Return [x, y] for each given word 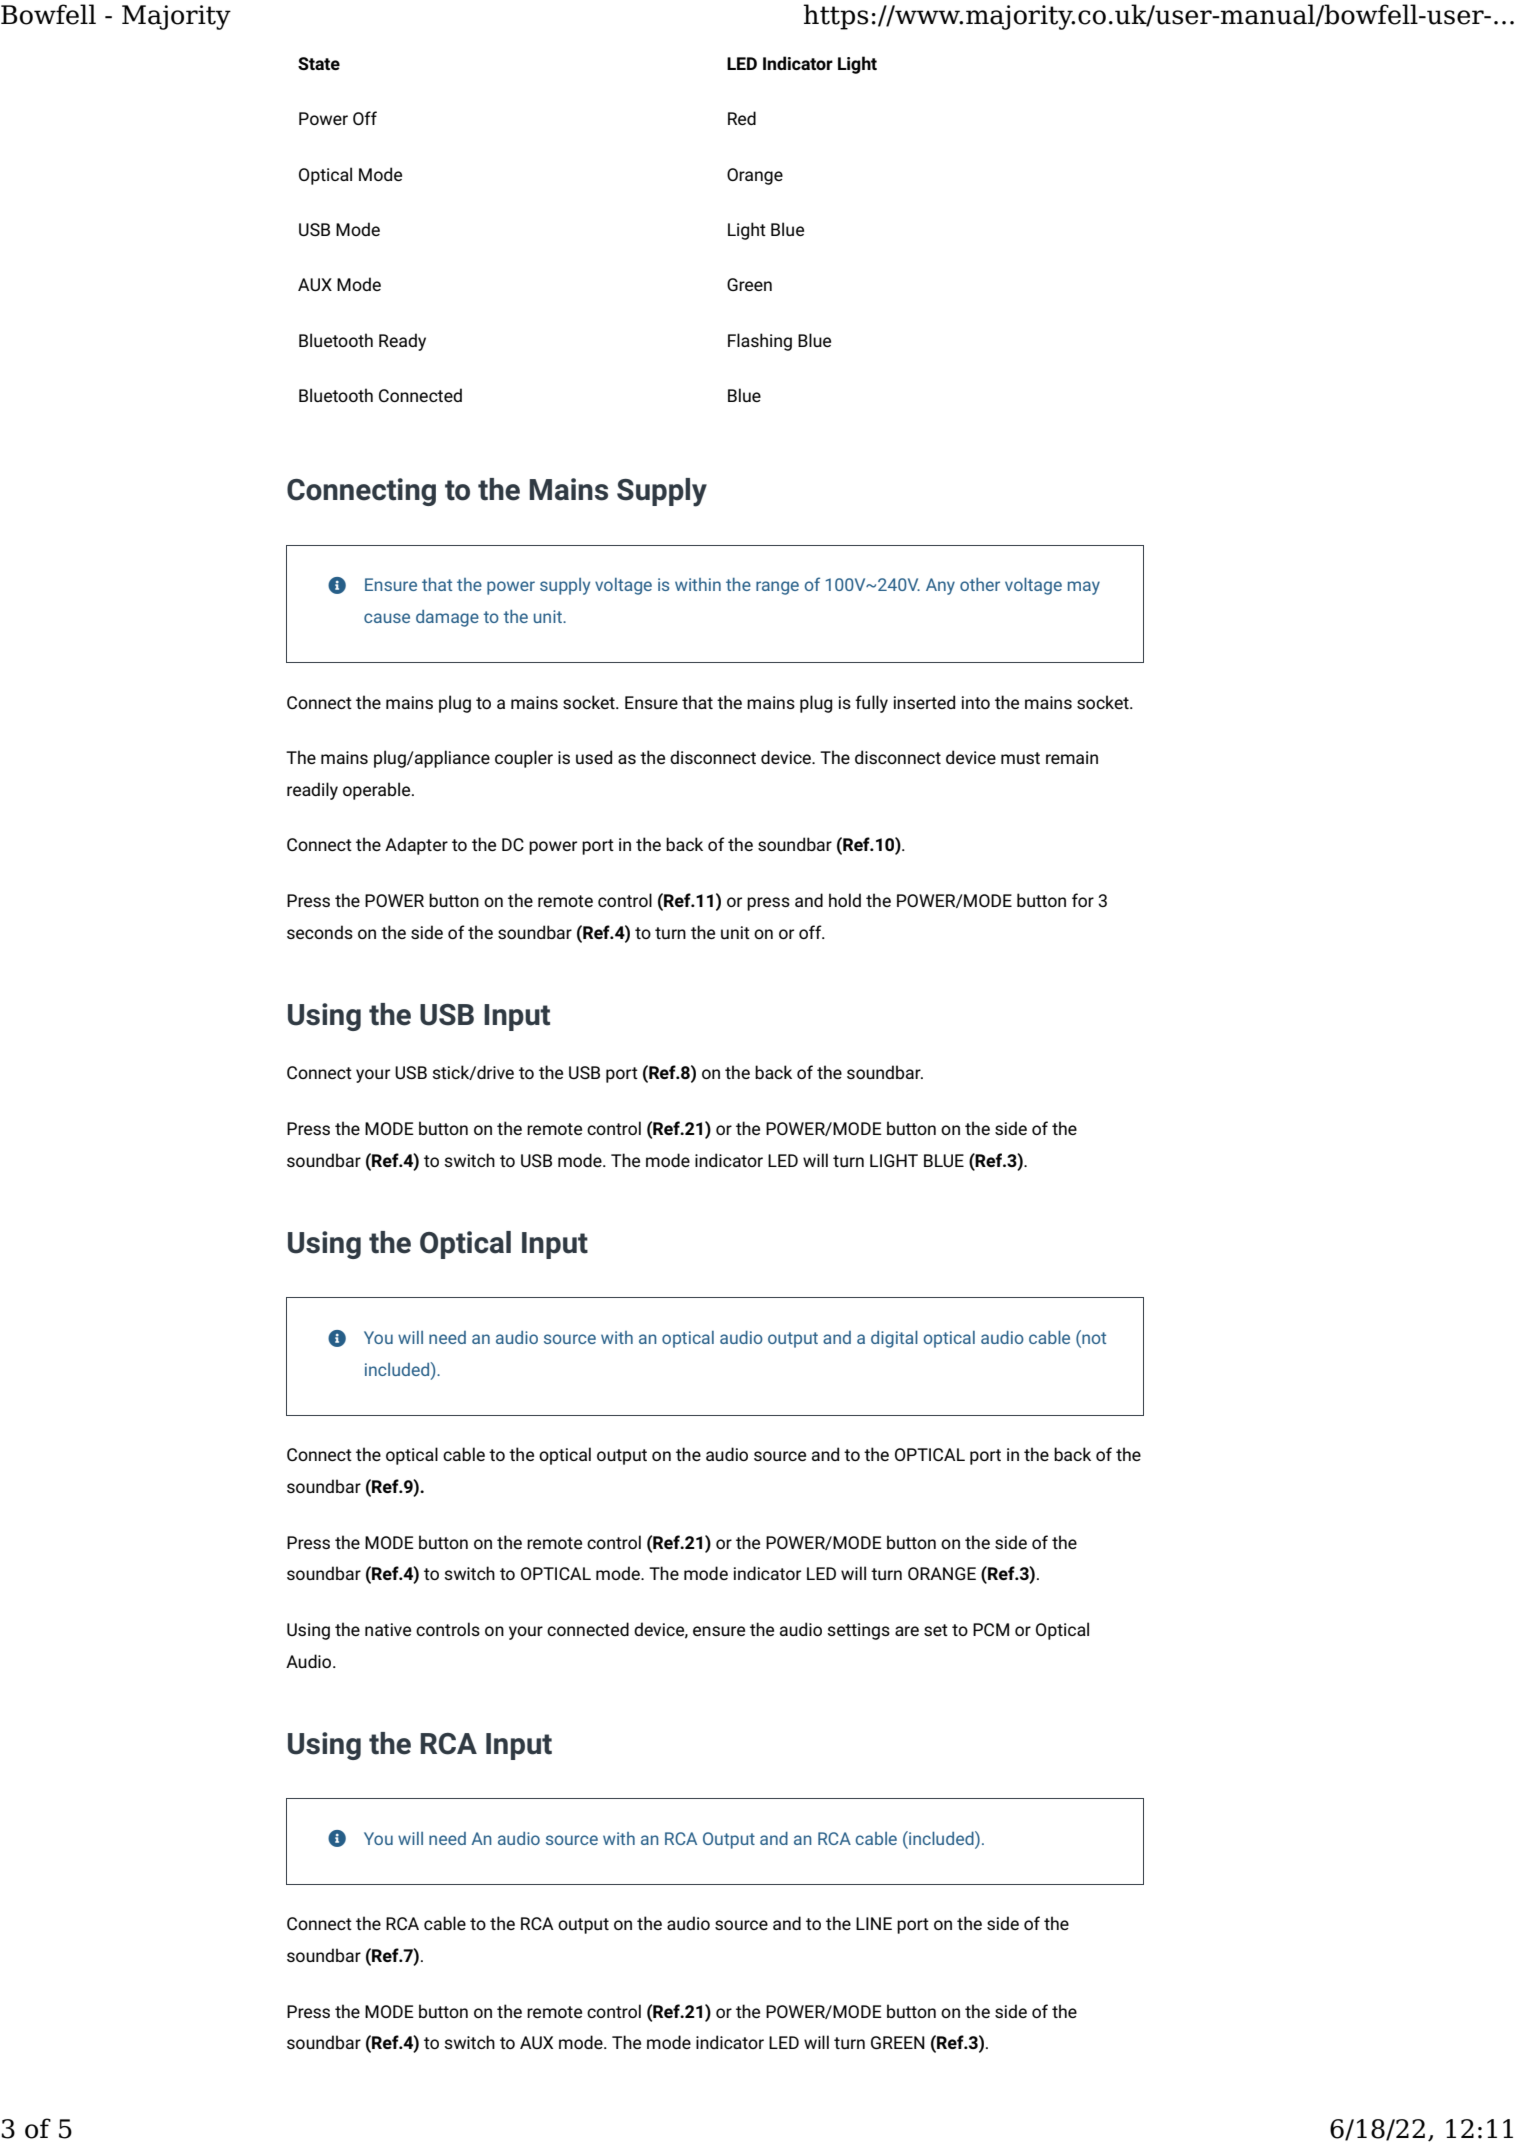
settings [858, 1631]
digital [894, 1339]
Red [742, 118]
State [319, 63]
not [1093, 1337]
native [388, 1629]
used [594, 757]
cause [387, 618]
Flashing [760, 342]
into [976, 702]
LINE [874, 1923]
